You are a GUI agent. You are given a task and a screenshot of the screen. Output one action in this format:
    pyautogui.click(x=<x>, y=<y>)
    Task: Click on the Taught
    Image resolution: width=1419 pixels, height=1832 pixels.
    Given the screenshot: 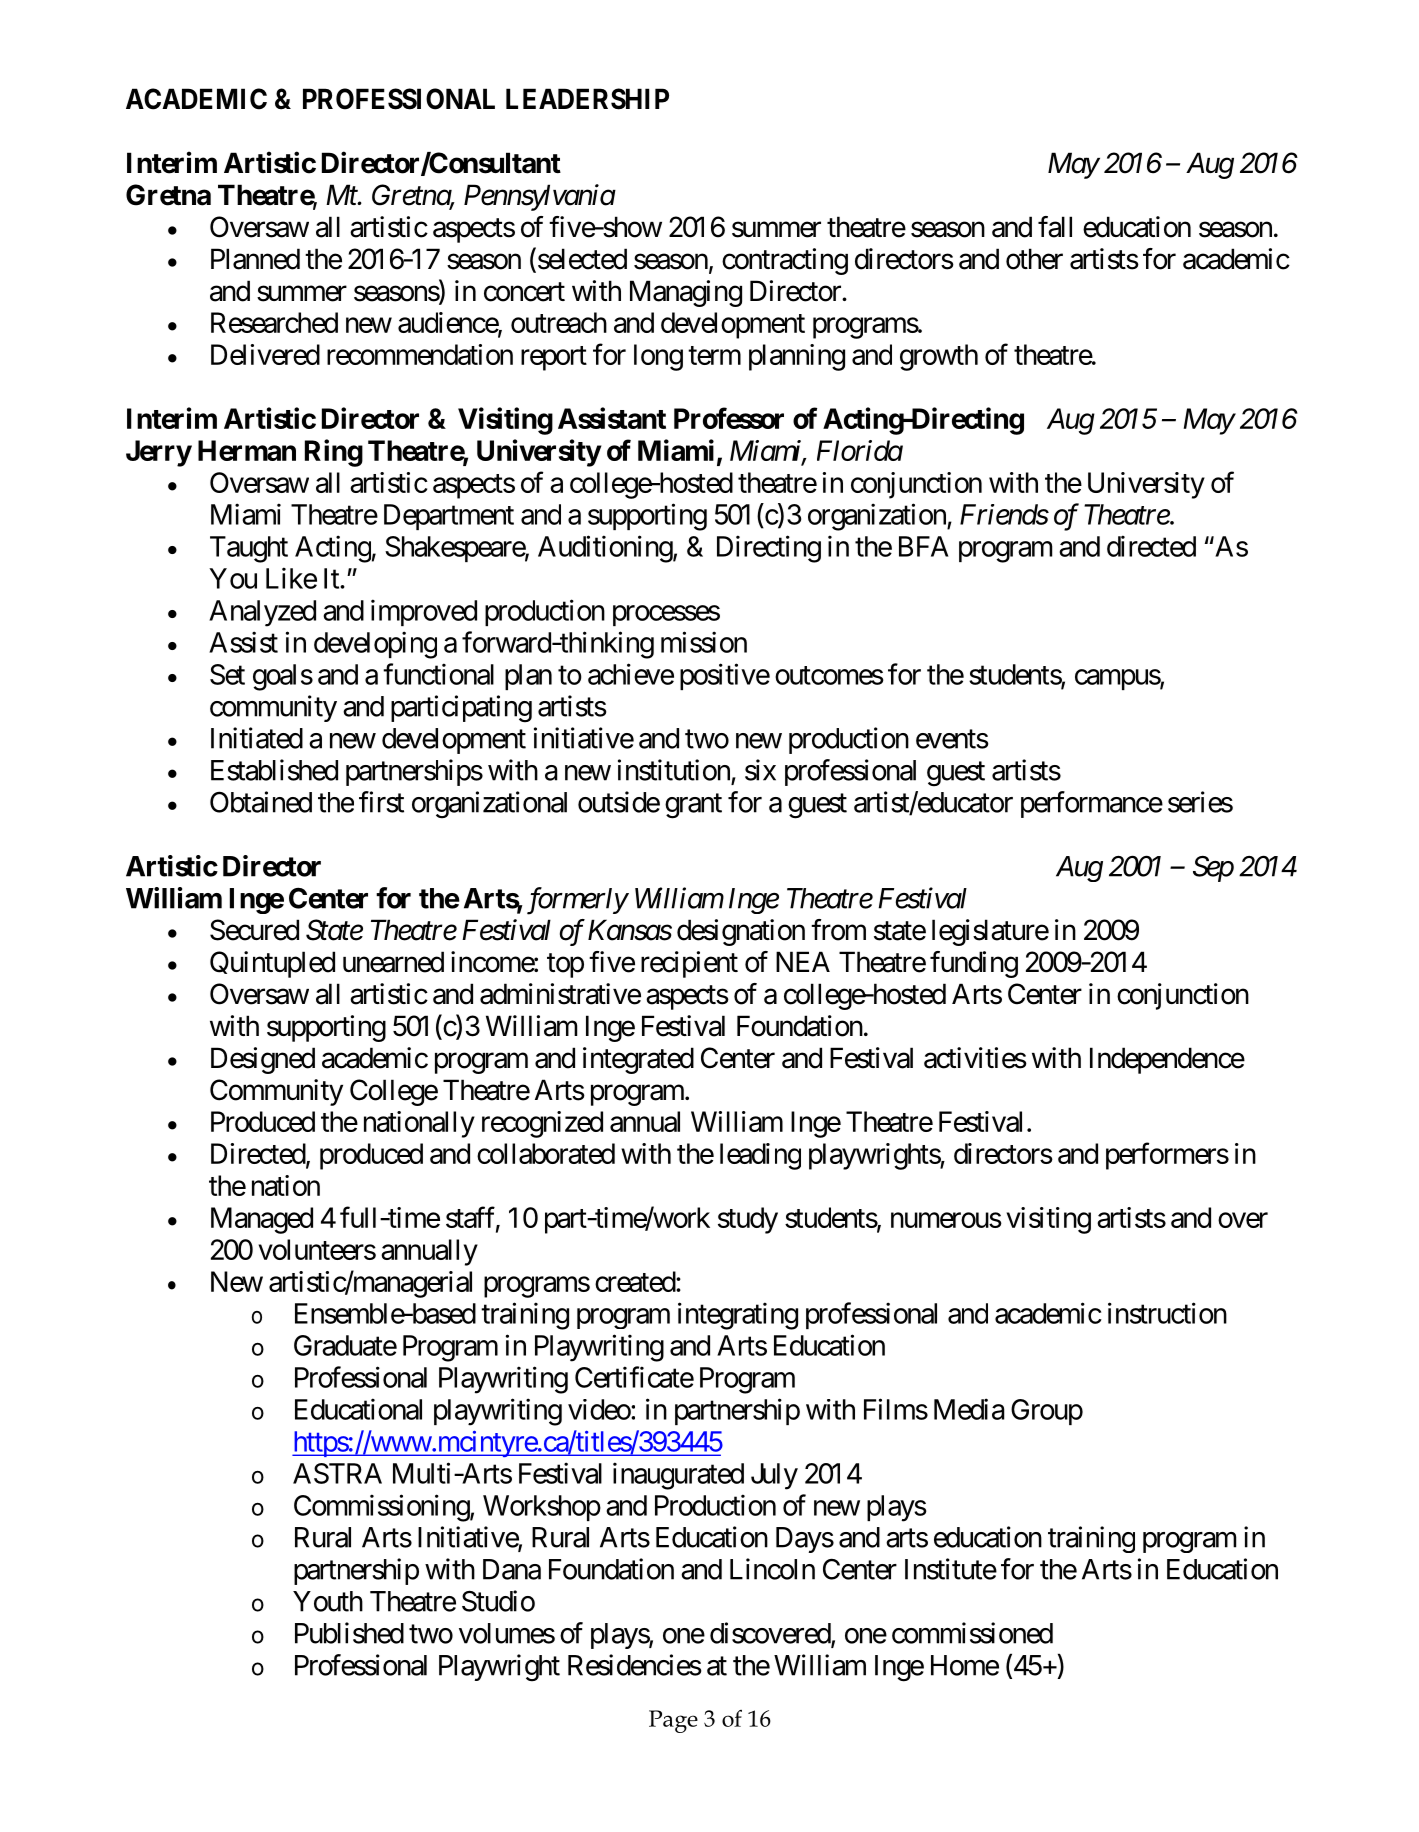 What is the action you would take?
    pyautogui.click(x=249, y=549)
